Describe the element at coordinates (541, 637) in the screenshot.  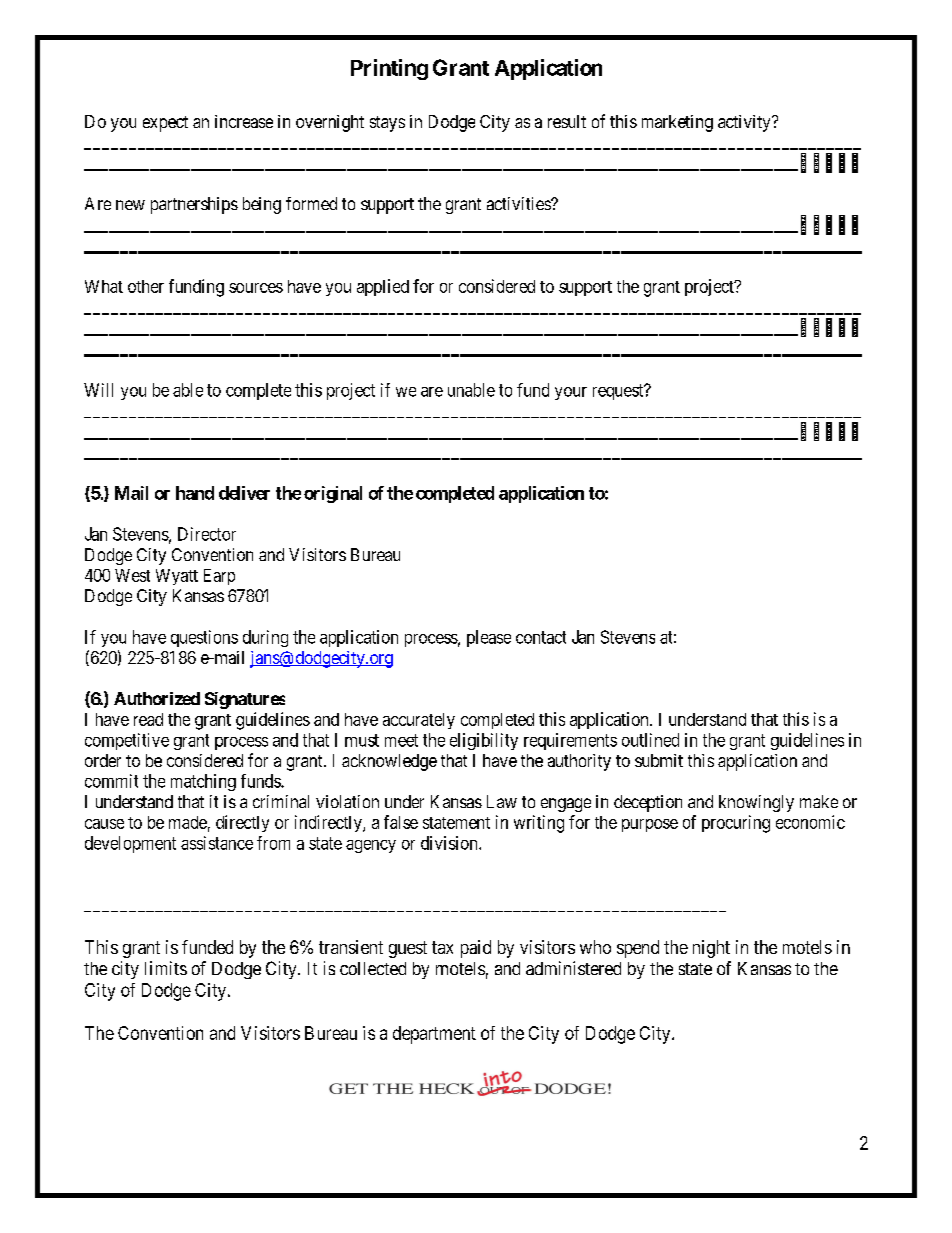
I see `contact` at that location.
